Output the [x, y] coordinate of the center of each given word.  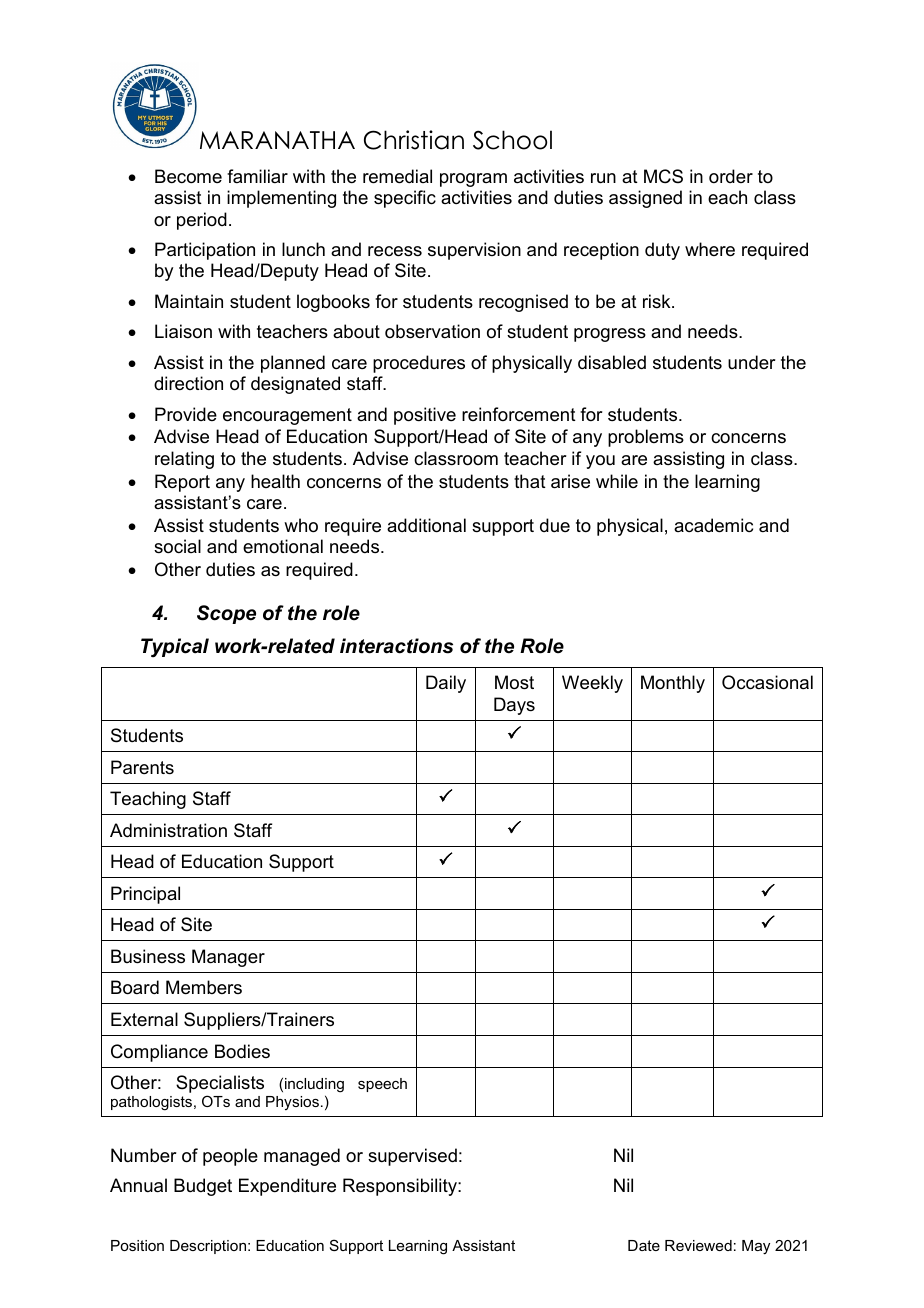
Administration [168, 830]
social [177, 546]
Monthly [673, 684]
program [473, 180]
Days [514, 706]
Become [188, 176]
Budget [203, 1187]
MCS [663, 176]
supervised [412, 1157]
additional [426, 525]
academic [713, 525]
